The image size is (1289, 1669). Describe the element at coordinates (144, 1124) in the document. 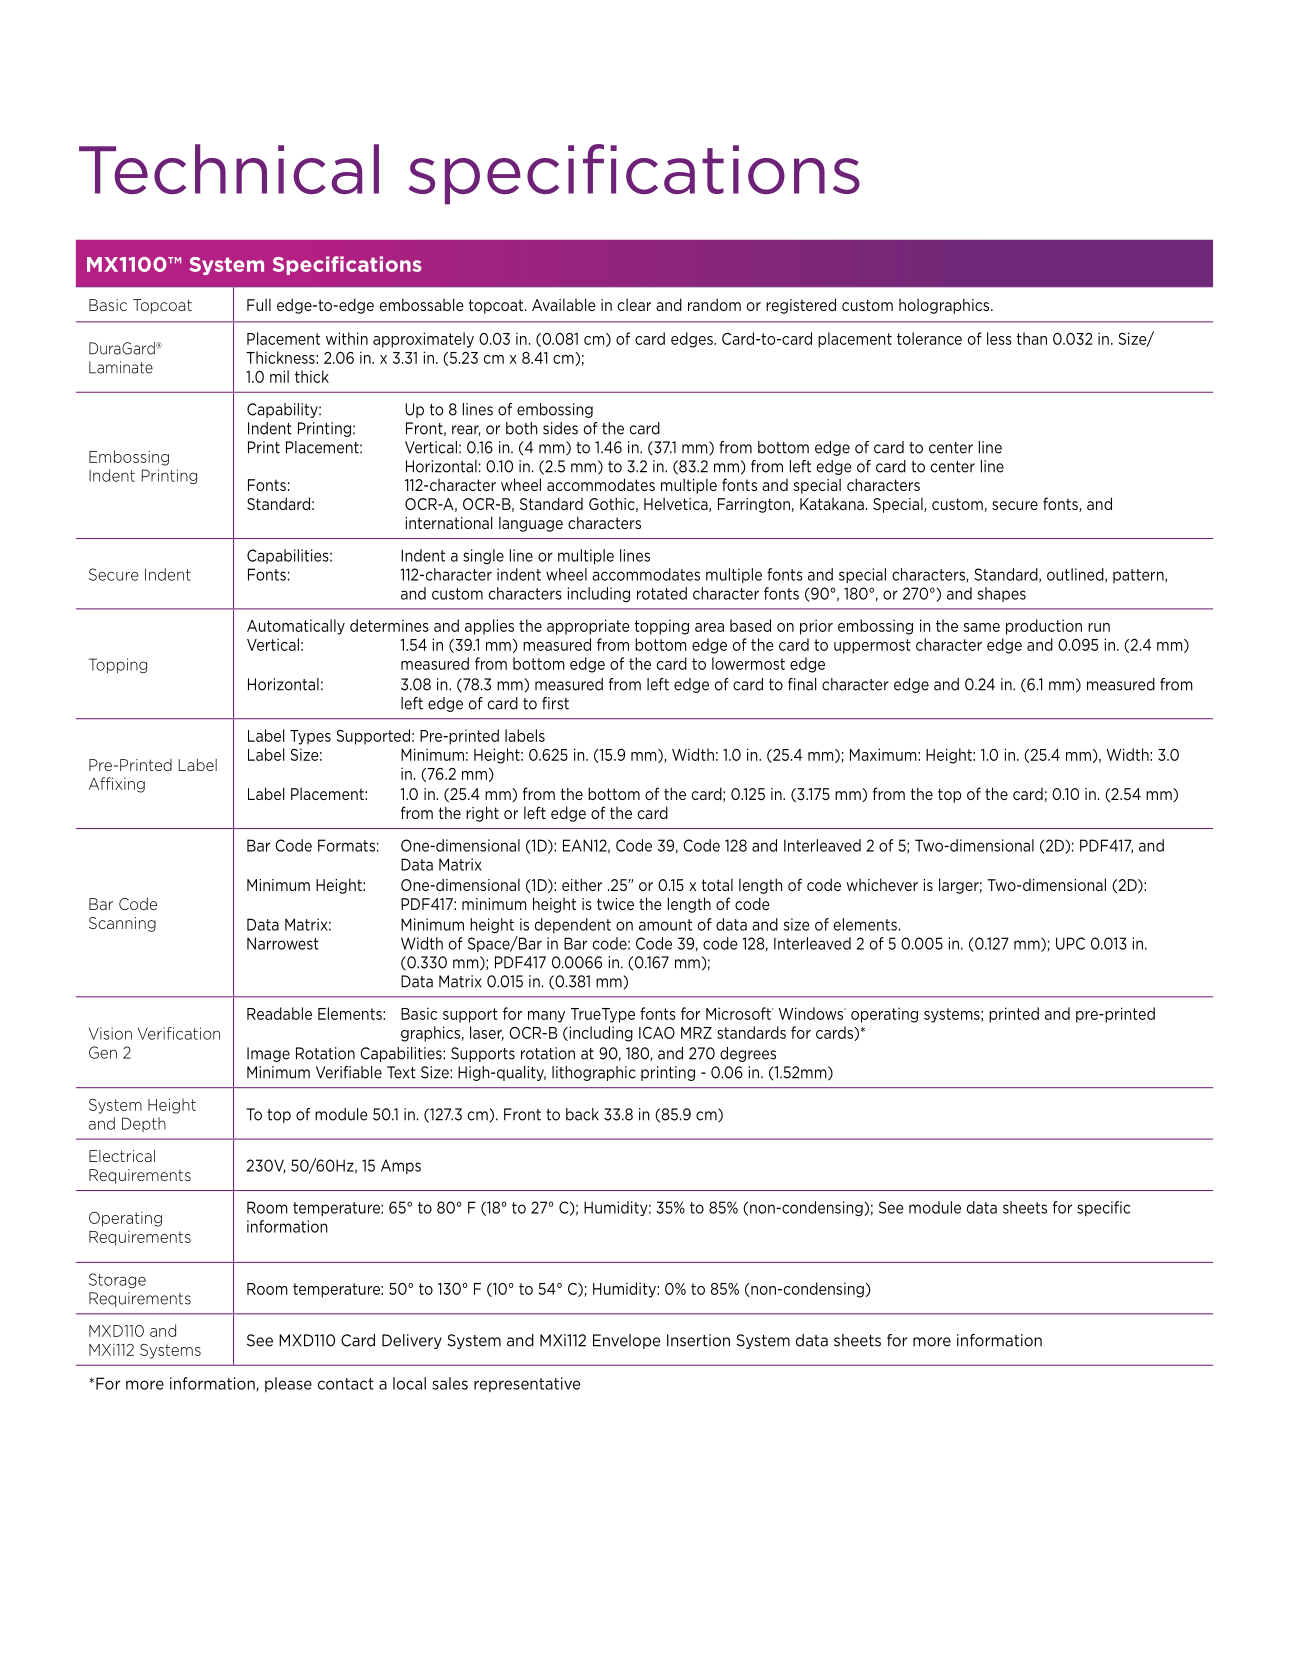

I see `Depth` at that location.
